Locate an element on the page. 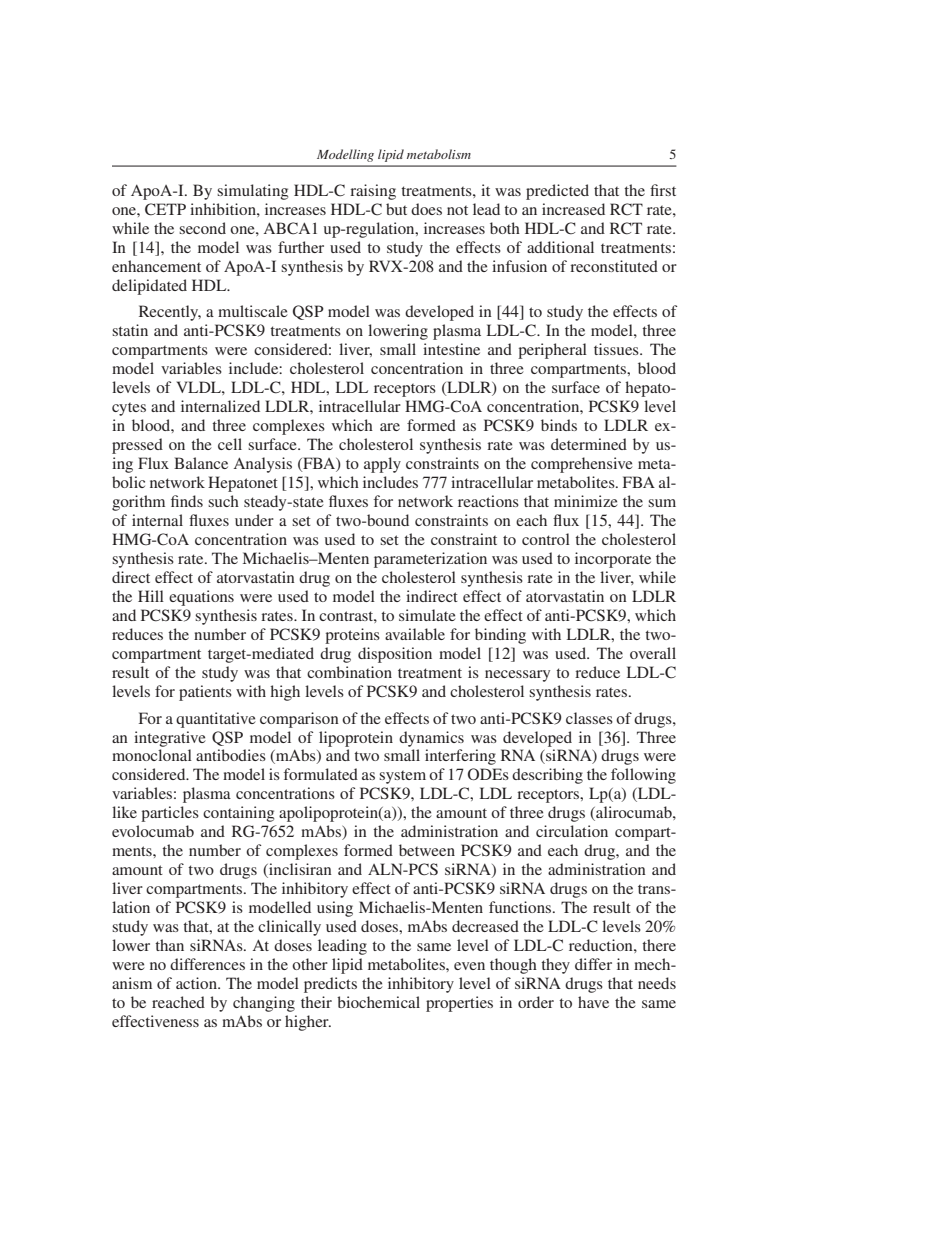 The image size is (952, 1233). equations is located at coordinates (201, 598).
